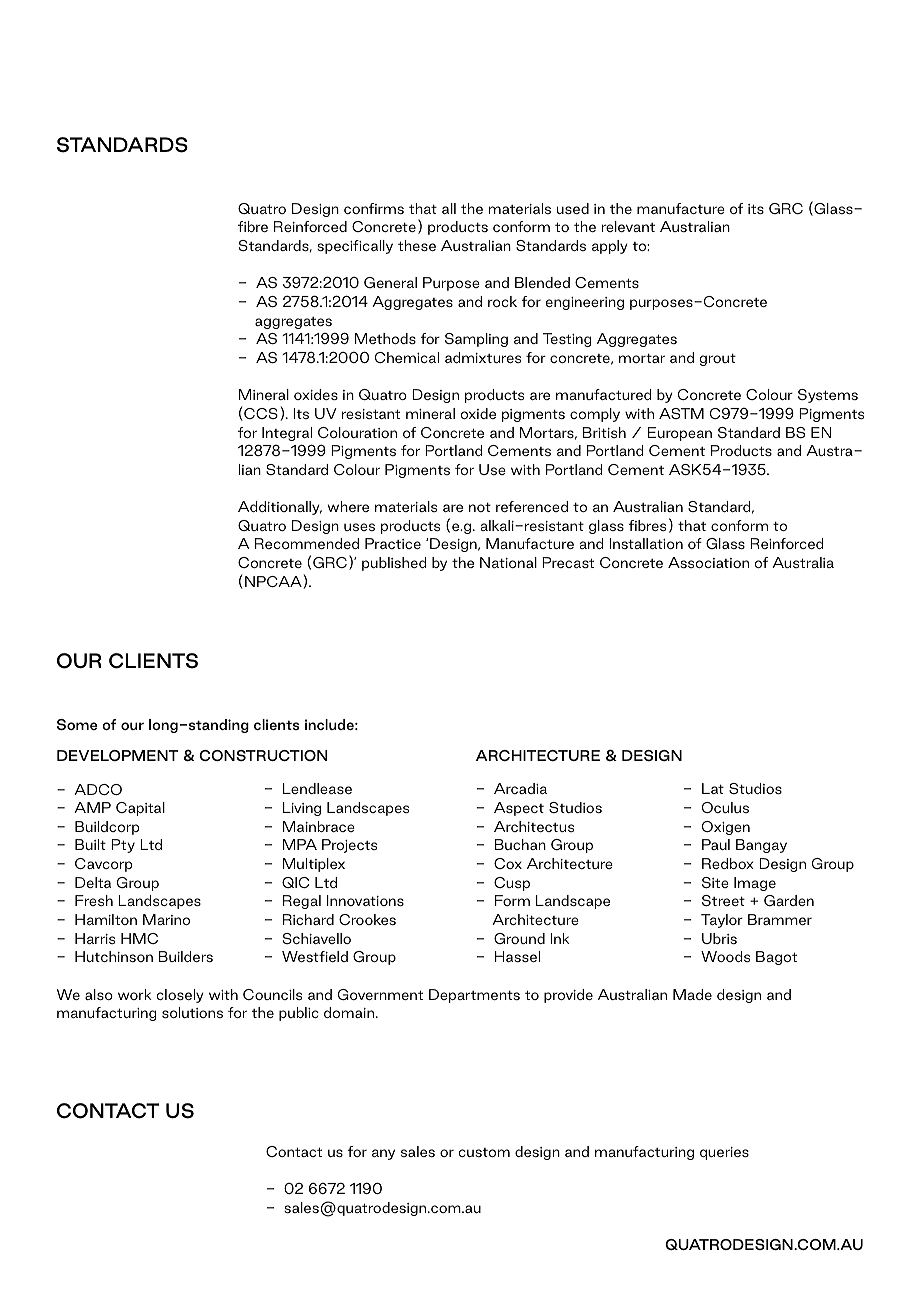 The width and height of the screenshot is (924, 1308). I want to click on Additionally, so click(280, 508).
